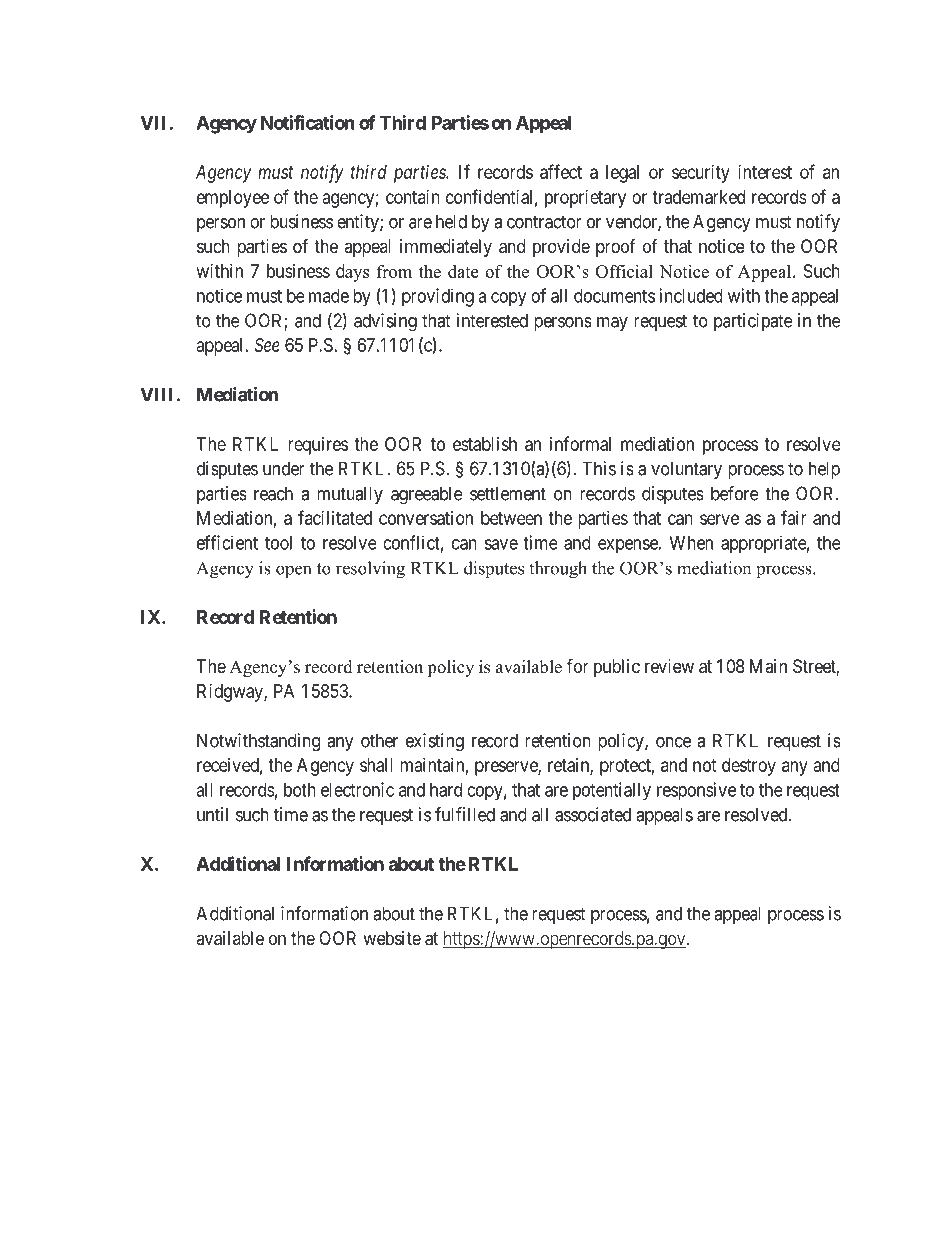 The height and width of the screenshot is (1233, 952). I want to click on website, so click(392, 938).
